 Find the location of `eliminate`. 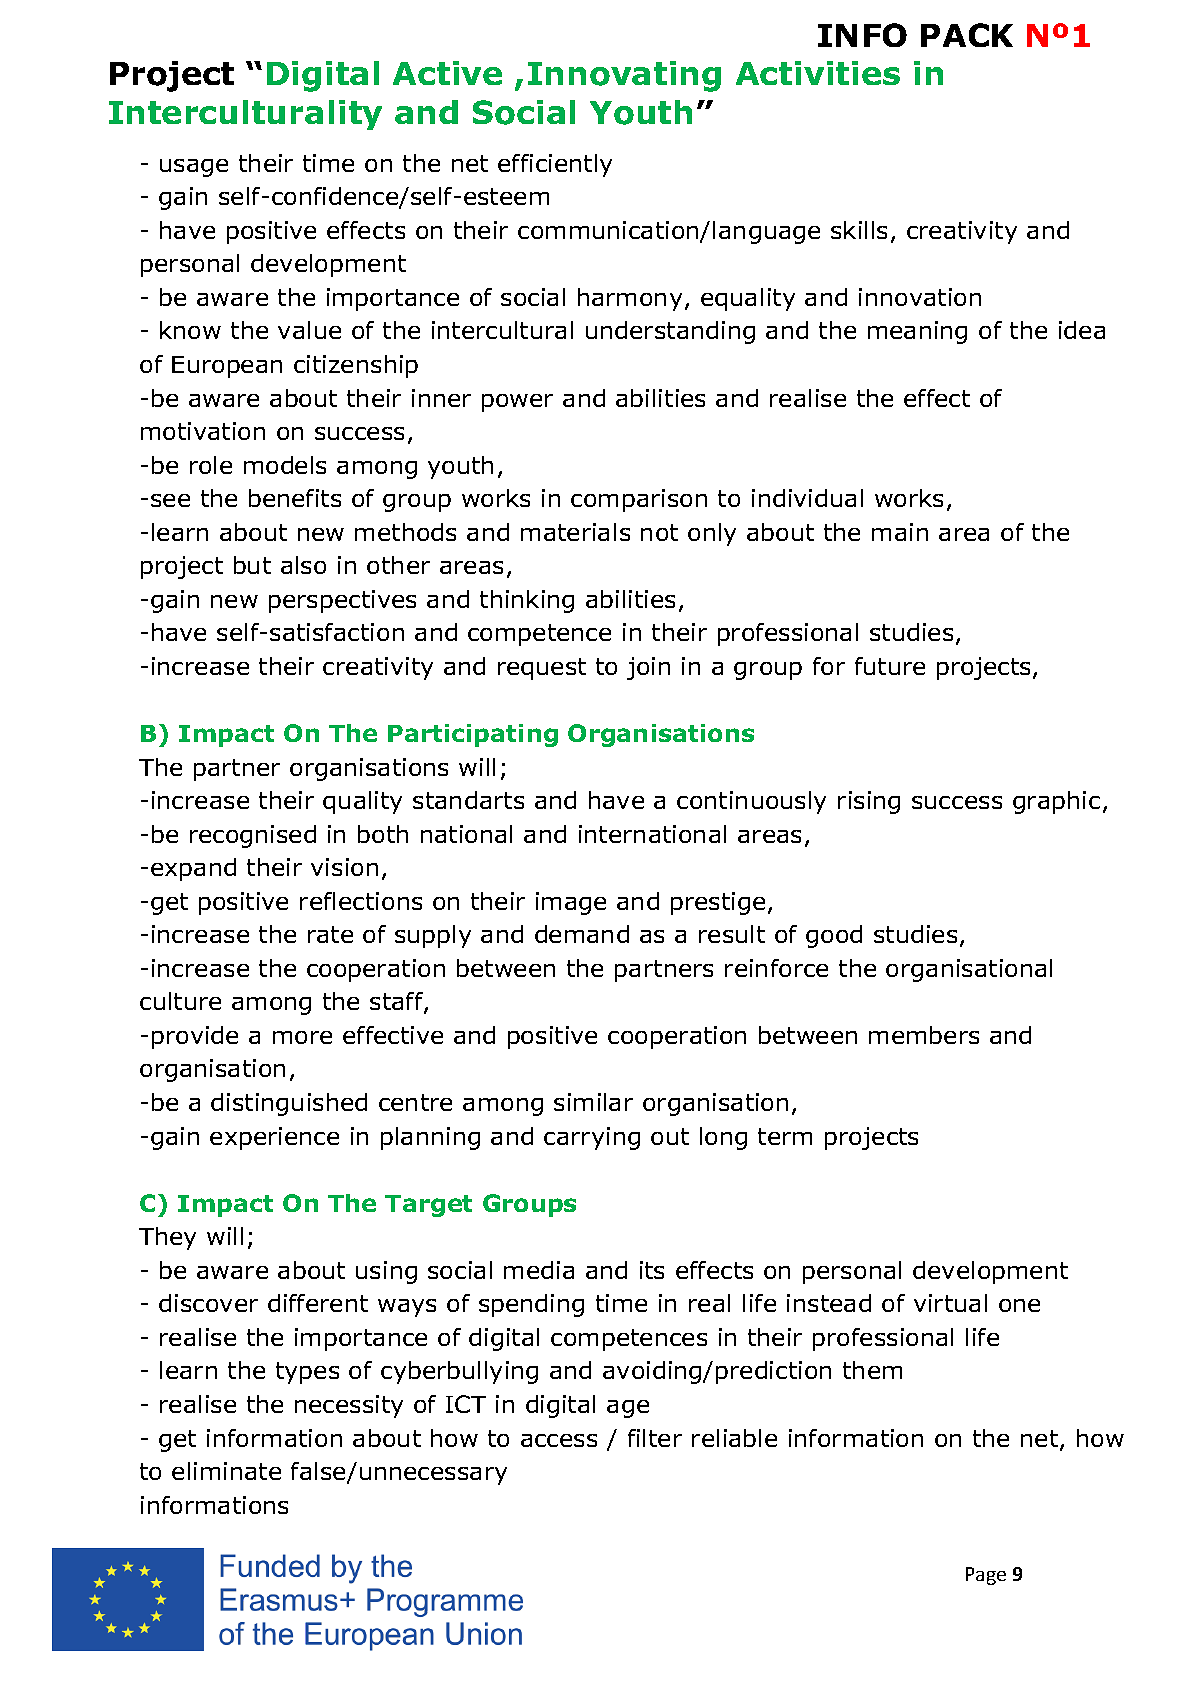

eliminate is located at coordinates (226, 1471).
